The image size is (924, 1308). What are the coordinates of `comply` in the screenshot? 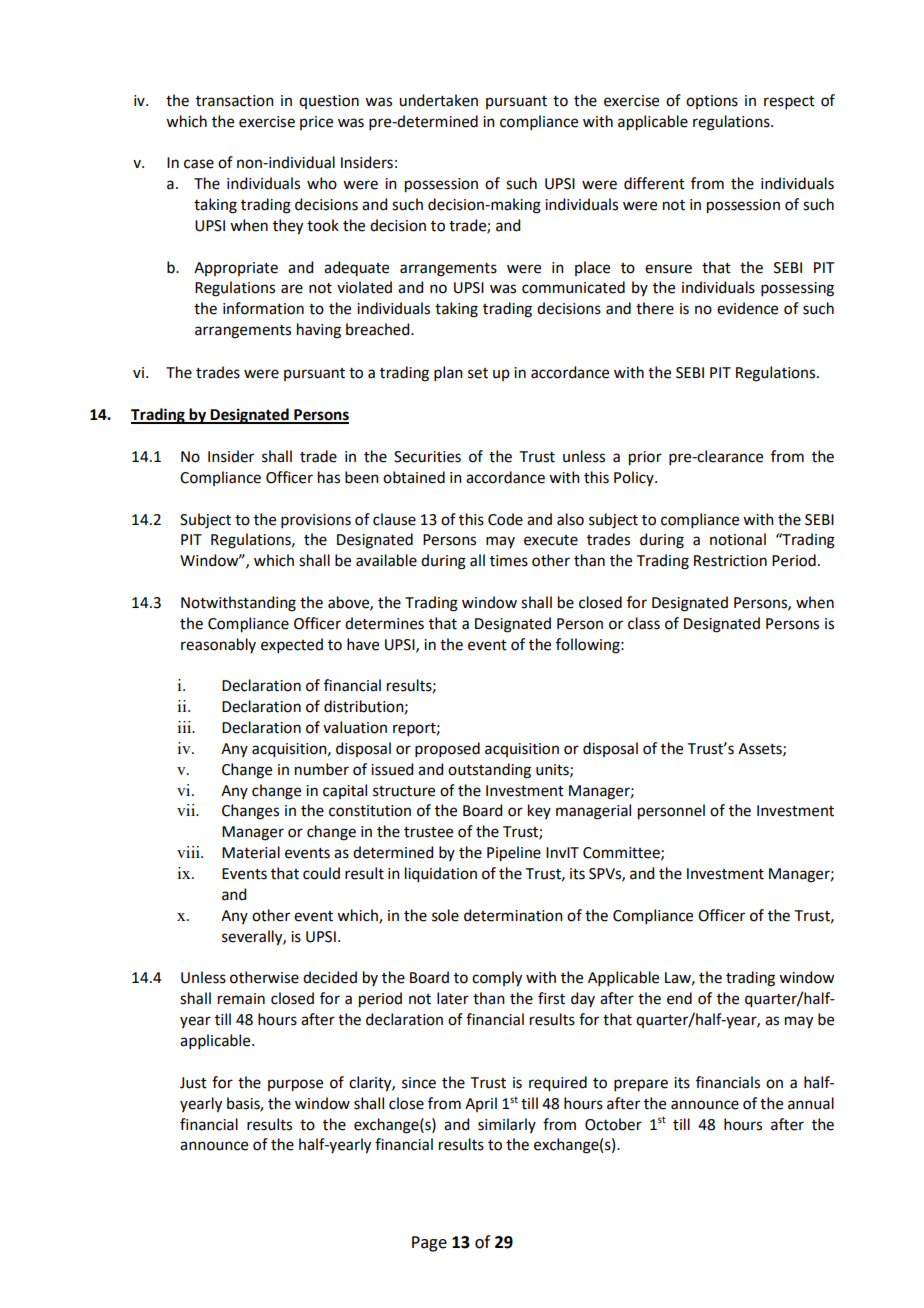 It's located at (497, 979).
